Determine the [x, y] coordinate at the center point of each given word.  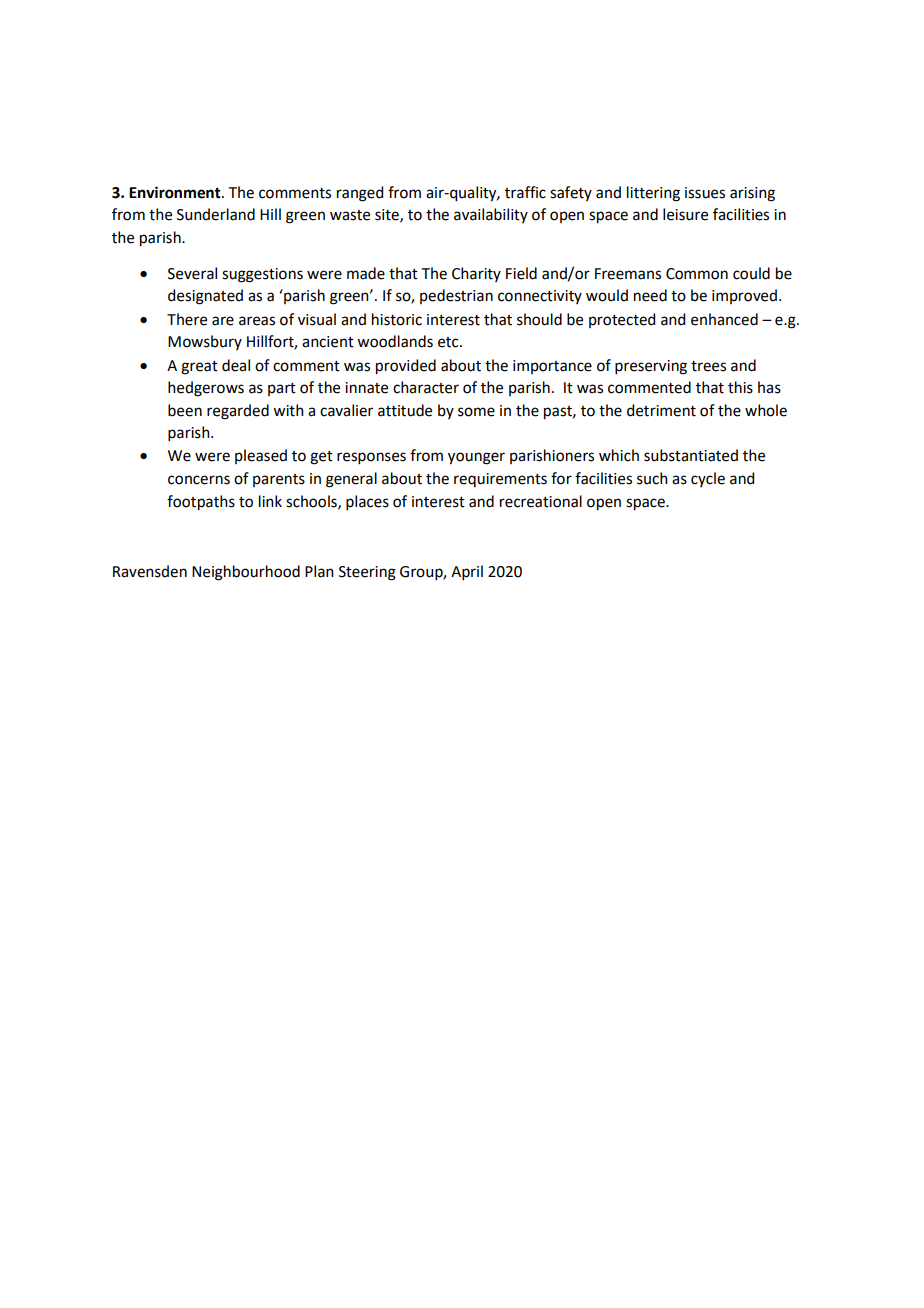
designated [205, 297]
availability [491, 215]
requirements [500, 480]
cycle [708, 479]
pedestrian [456, 296]
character [426, 387]
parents [279, 480]
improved [744, 296]
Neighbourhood [246, 573]
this [740, 387]
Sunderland [216, 214]
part [282, 389]
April [467, 572]
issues [705, 193]
